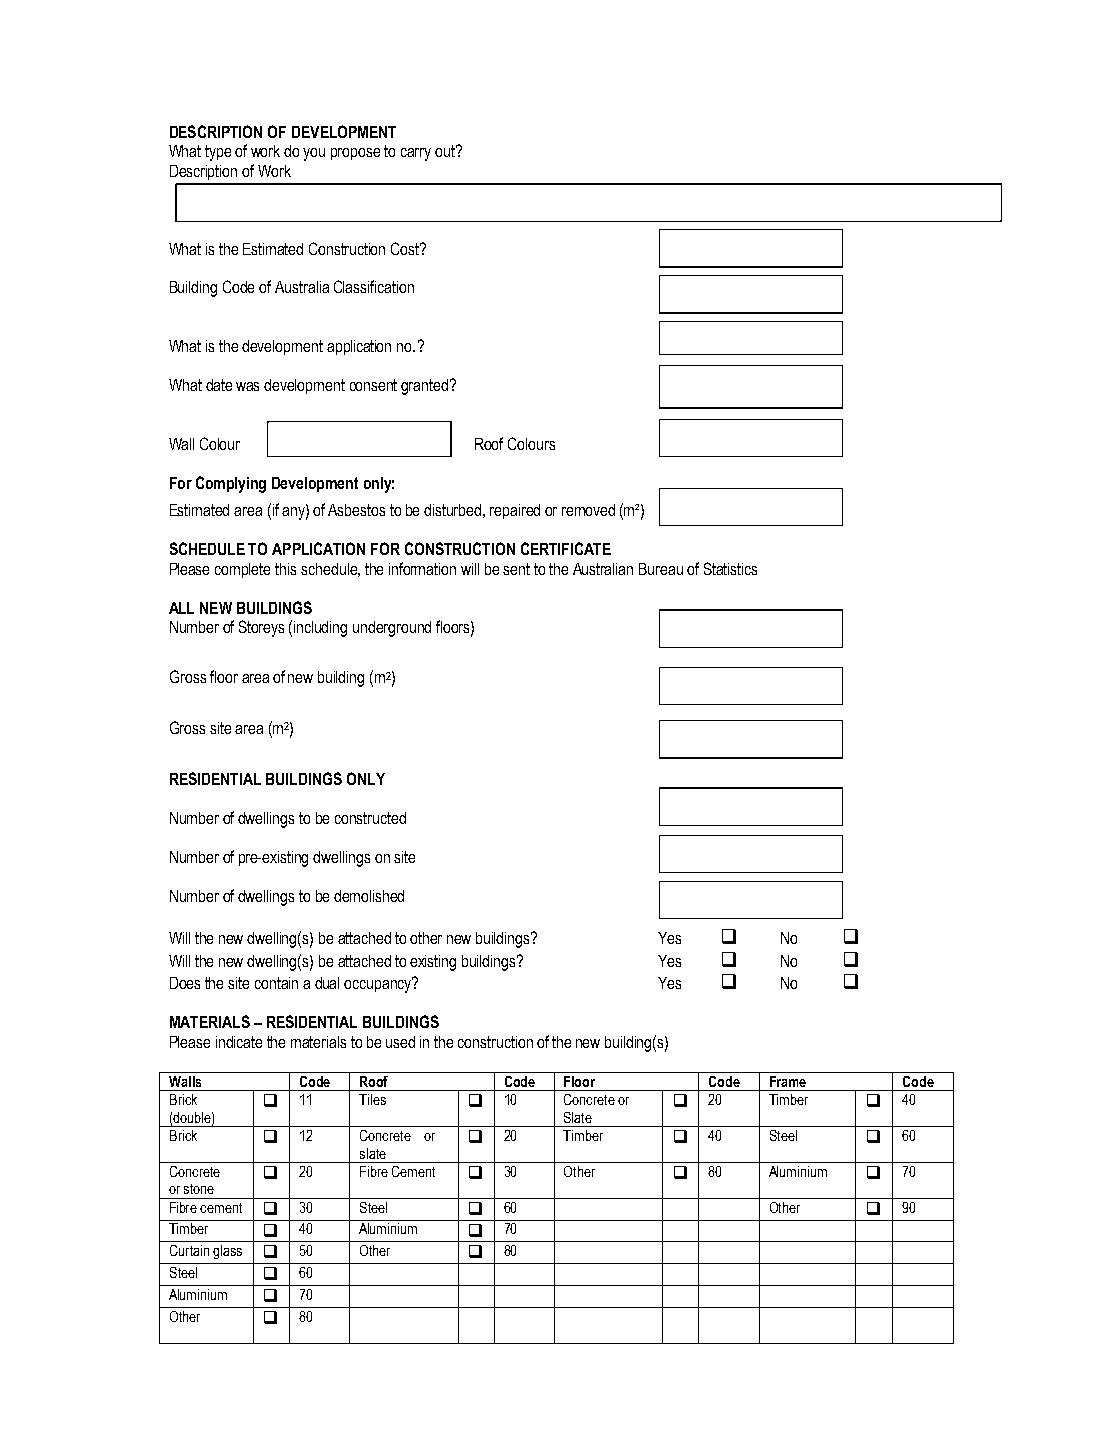  I want to click on Complying, so click(231, 484).
